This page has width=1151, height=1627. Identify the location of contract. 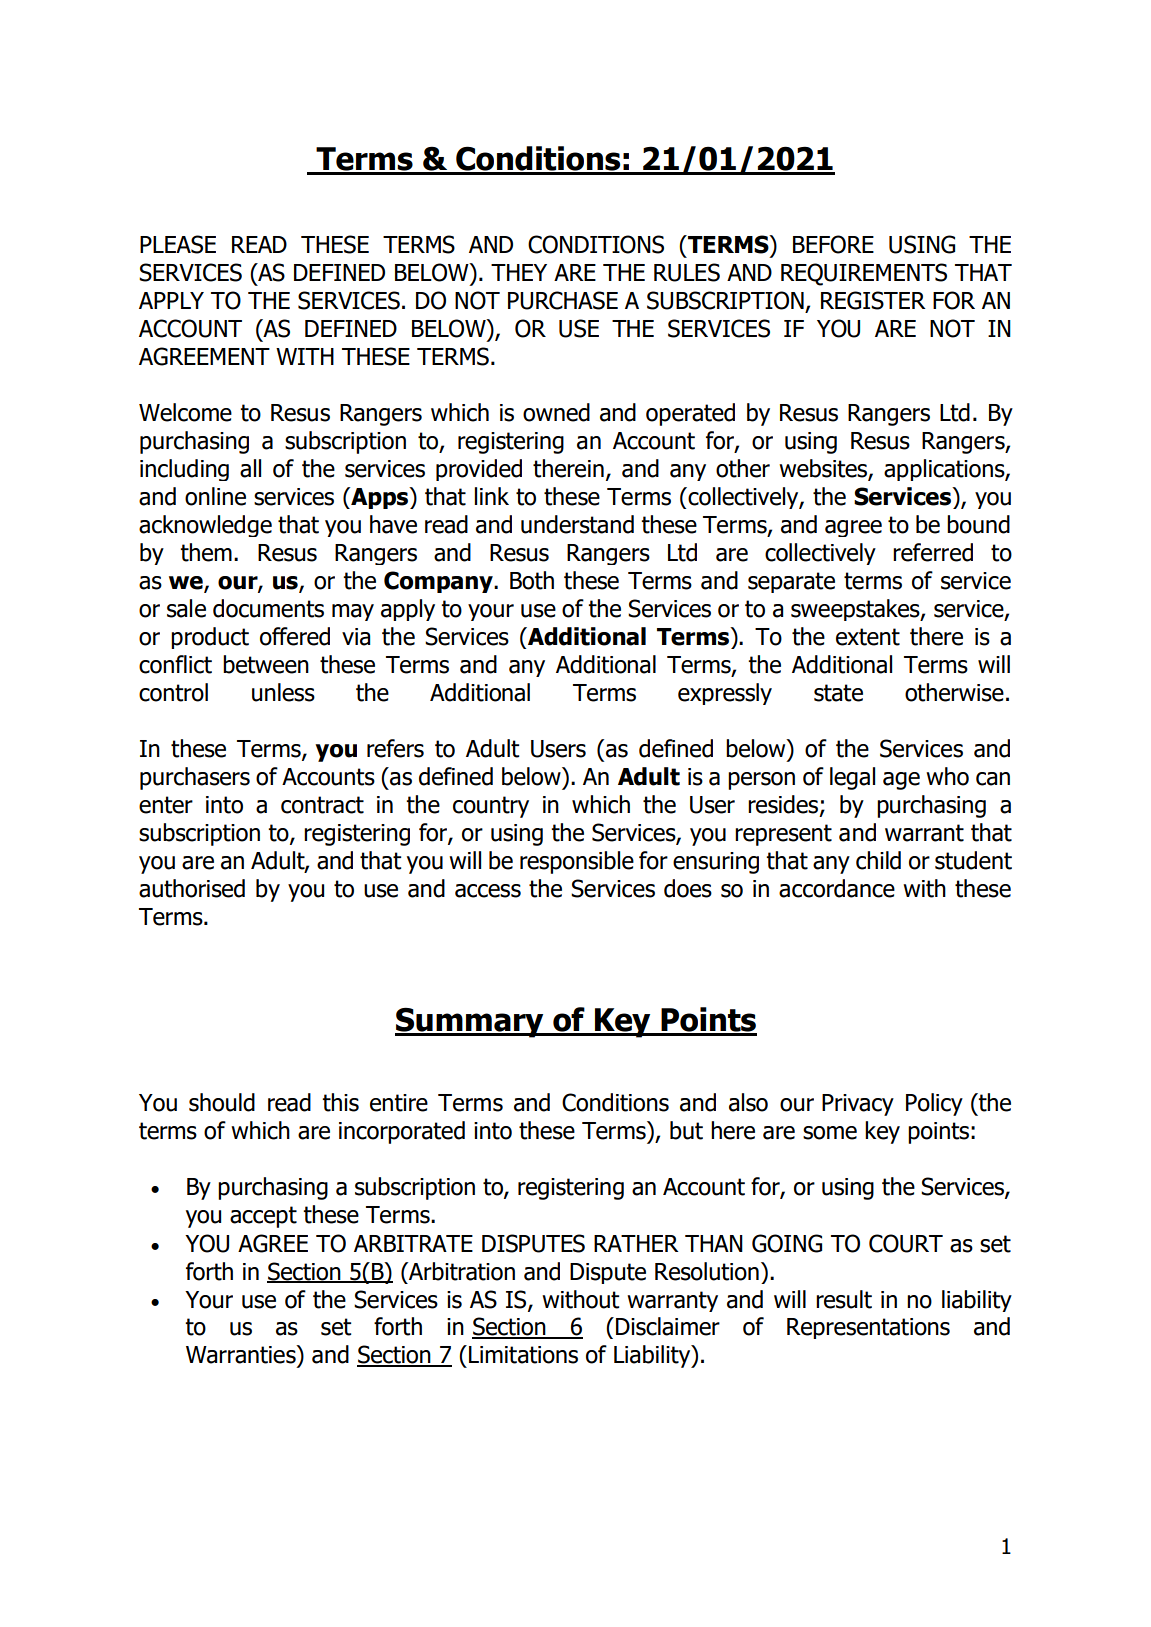
(322, 805).
